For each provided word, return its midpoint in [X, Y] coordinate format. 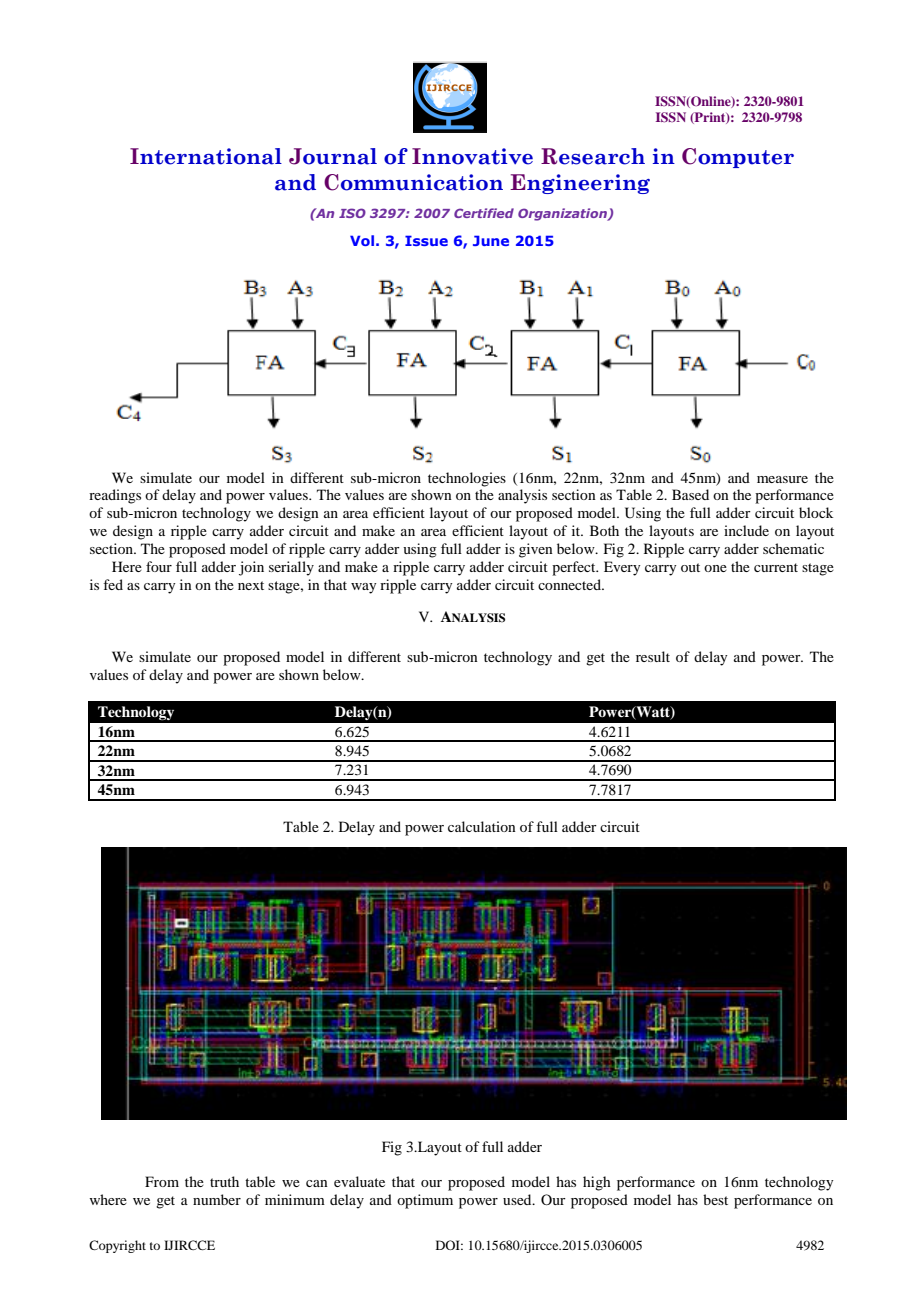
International [206, 156]
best [715, 1199]
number [217, 1199]
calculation [482, 826]
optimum [425, 1201]
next [251, 585]
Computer [738, 158]
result [653, 656]
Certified [484, 213]
